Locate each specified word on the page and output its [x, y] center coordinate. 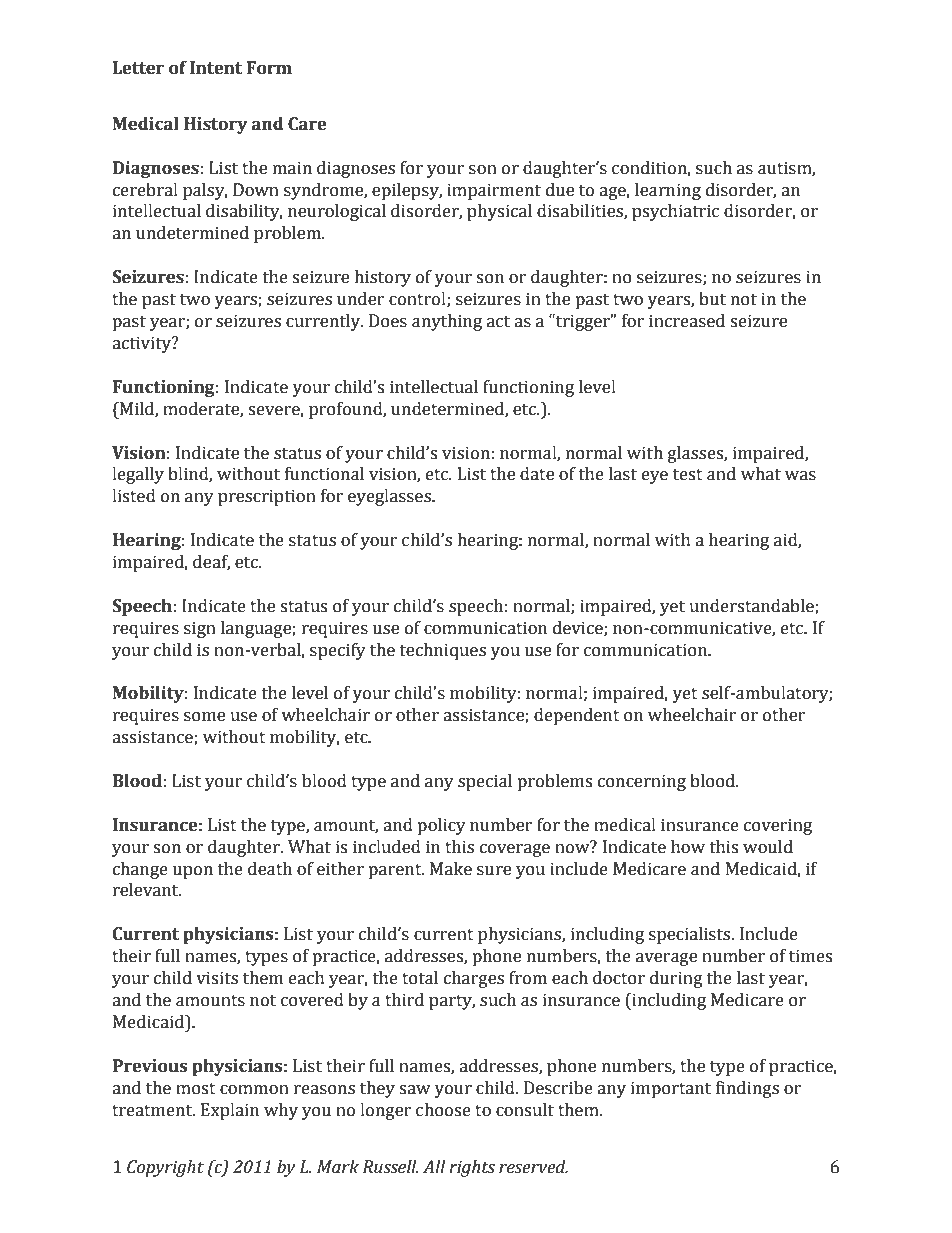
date [537, 474]
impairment [494, 191]
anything [447, 322]
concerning [642, 782]
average [666, 959]
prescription [267, 497]
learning [668, 191]
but [712, 299]
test [688, 475]
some [204, 717]
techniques [443, 651]
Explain [230, 1111]
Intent [216, 68]
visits [217, 978]
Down [256, 190]
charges [474, 979]
